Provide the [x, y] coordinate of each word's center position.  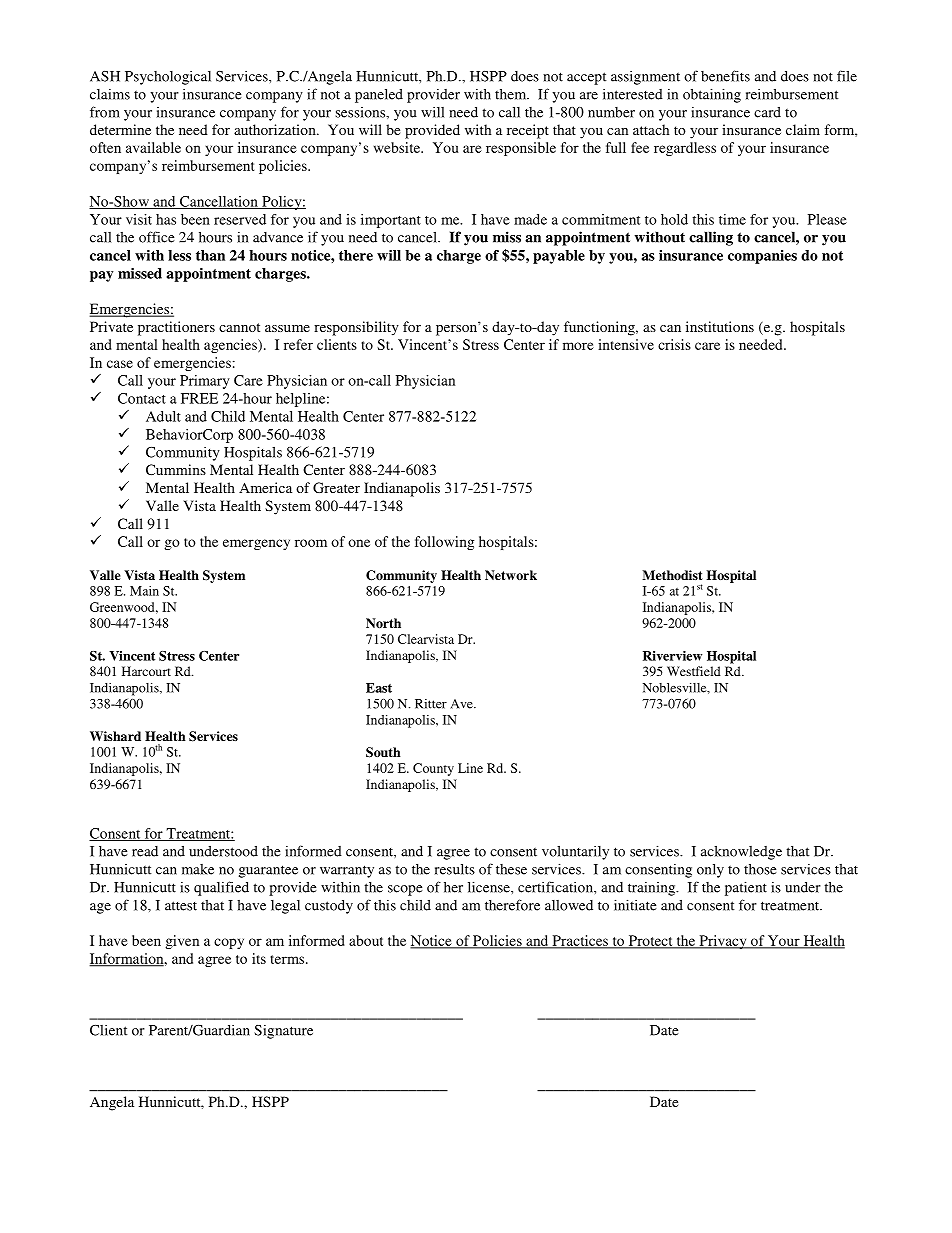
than [210, 255]
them [512, 94]
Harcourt [146, 671]
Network [511, 575]
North [383, 623]
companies [762, 257]
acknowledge [741, 852]
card [767, 112]
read [145, 851]
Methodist [672, 575]
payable [559, 257]
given [182, 942]
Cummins [176, 469]
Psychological [168, 77]
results [455, 869]
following [444, 543]
